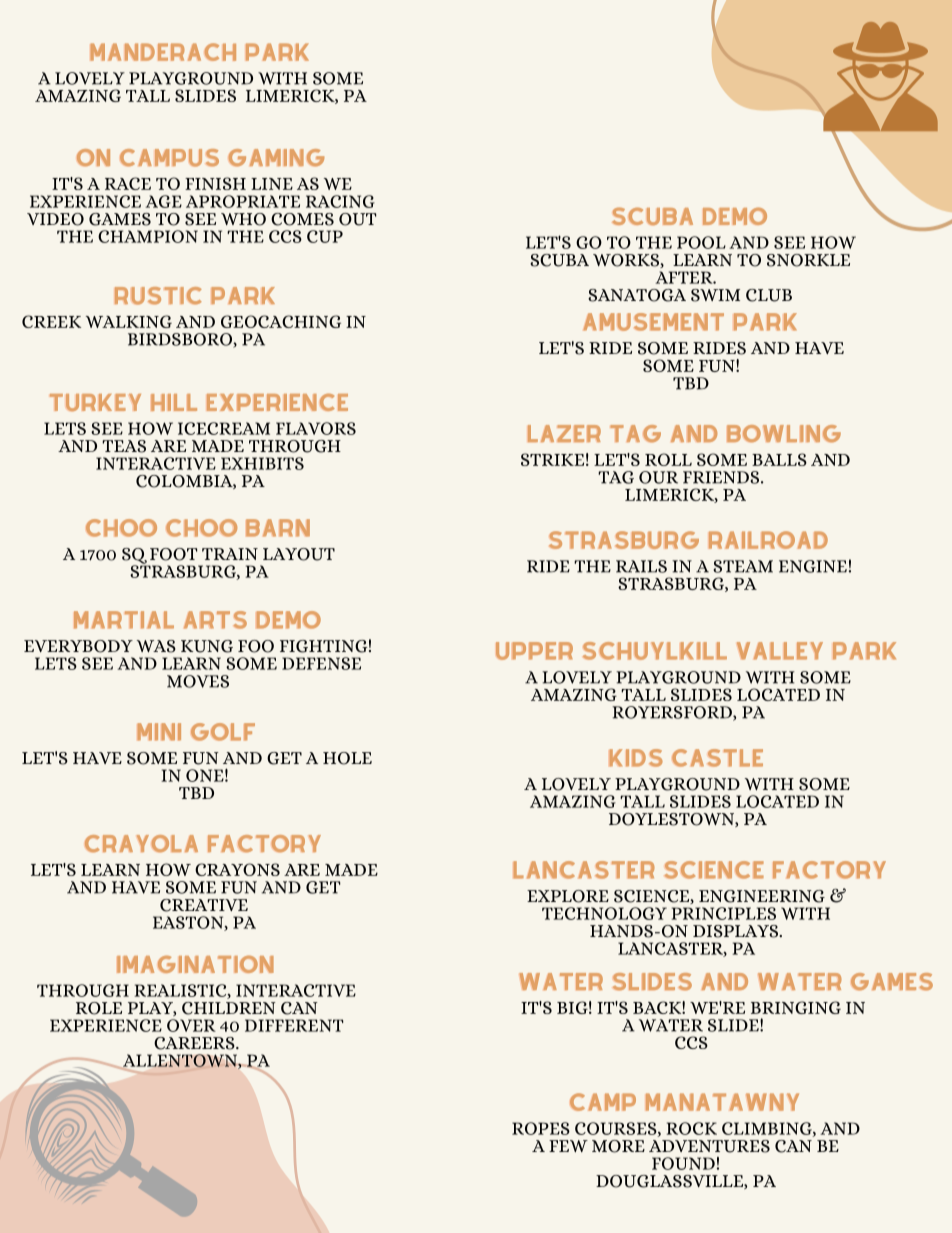  I want to click on DEFENSE, so click(321, 663).
